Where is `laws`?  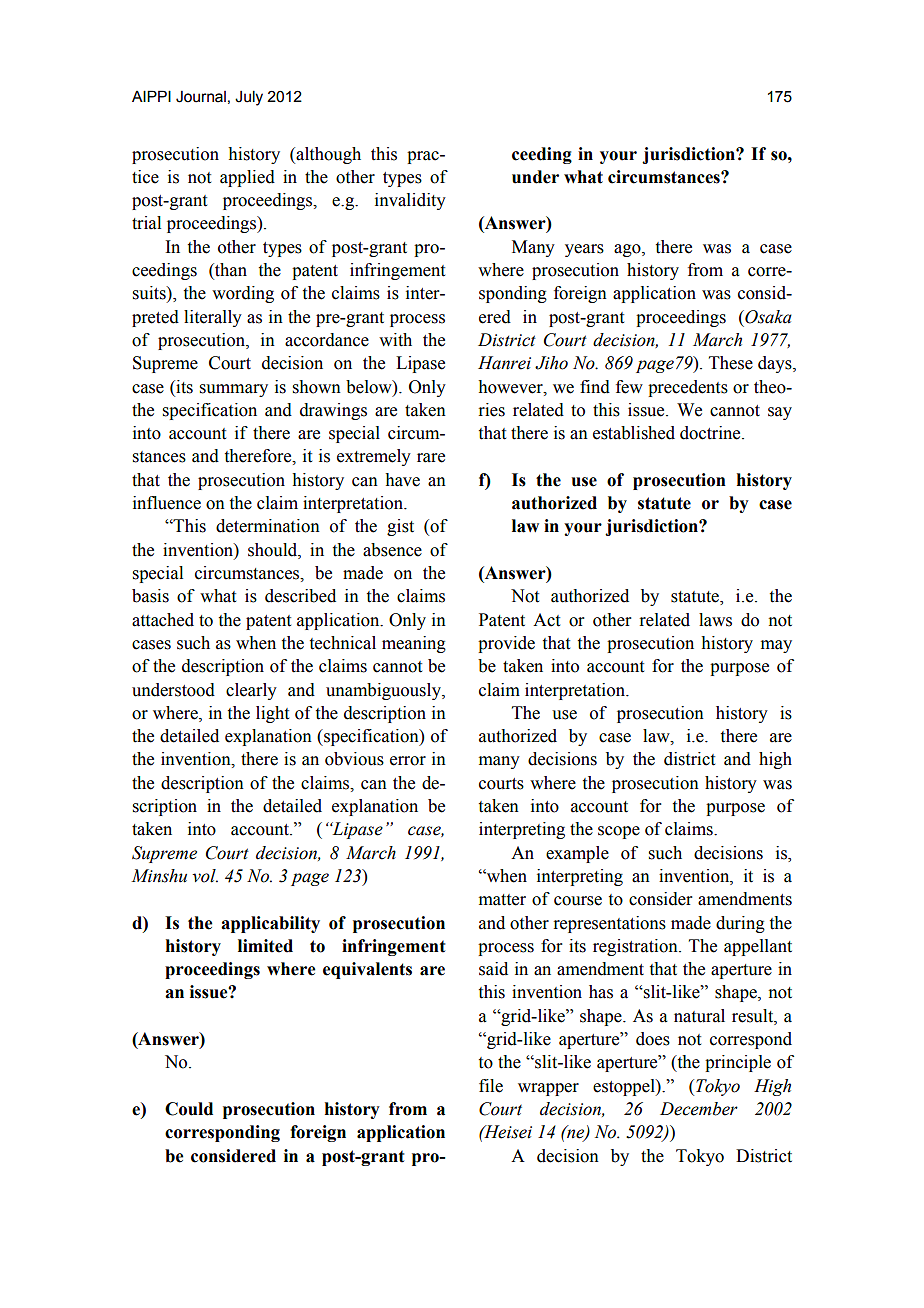 laws is located at coordinates (715, 620).
